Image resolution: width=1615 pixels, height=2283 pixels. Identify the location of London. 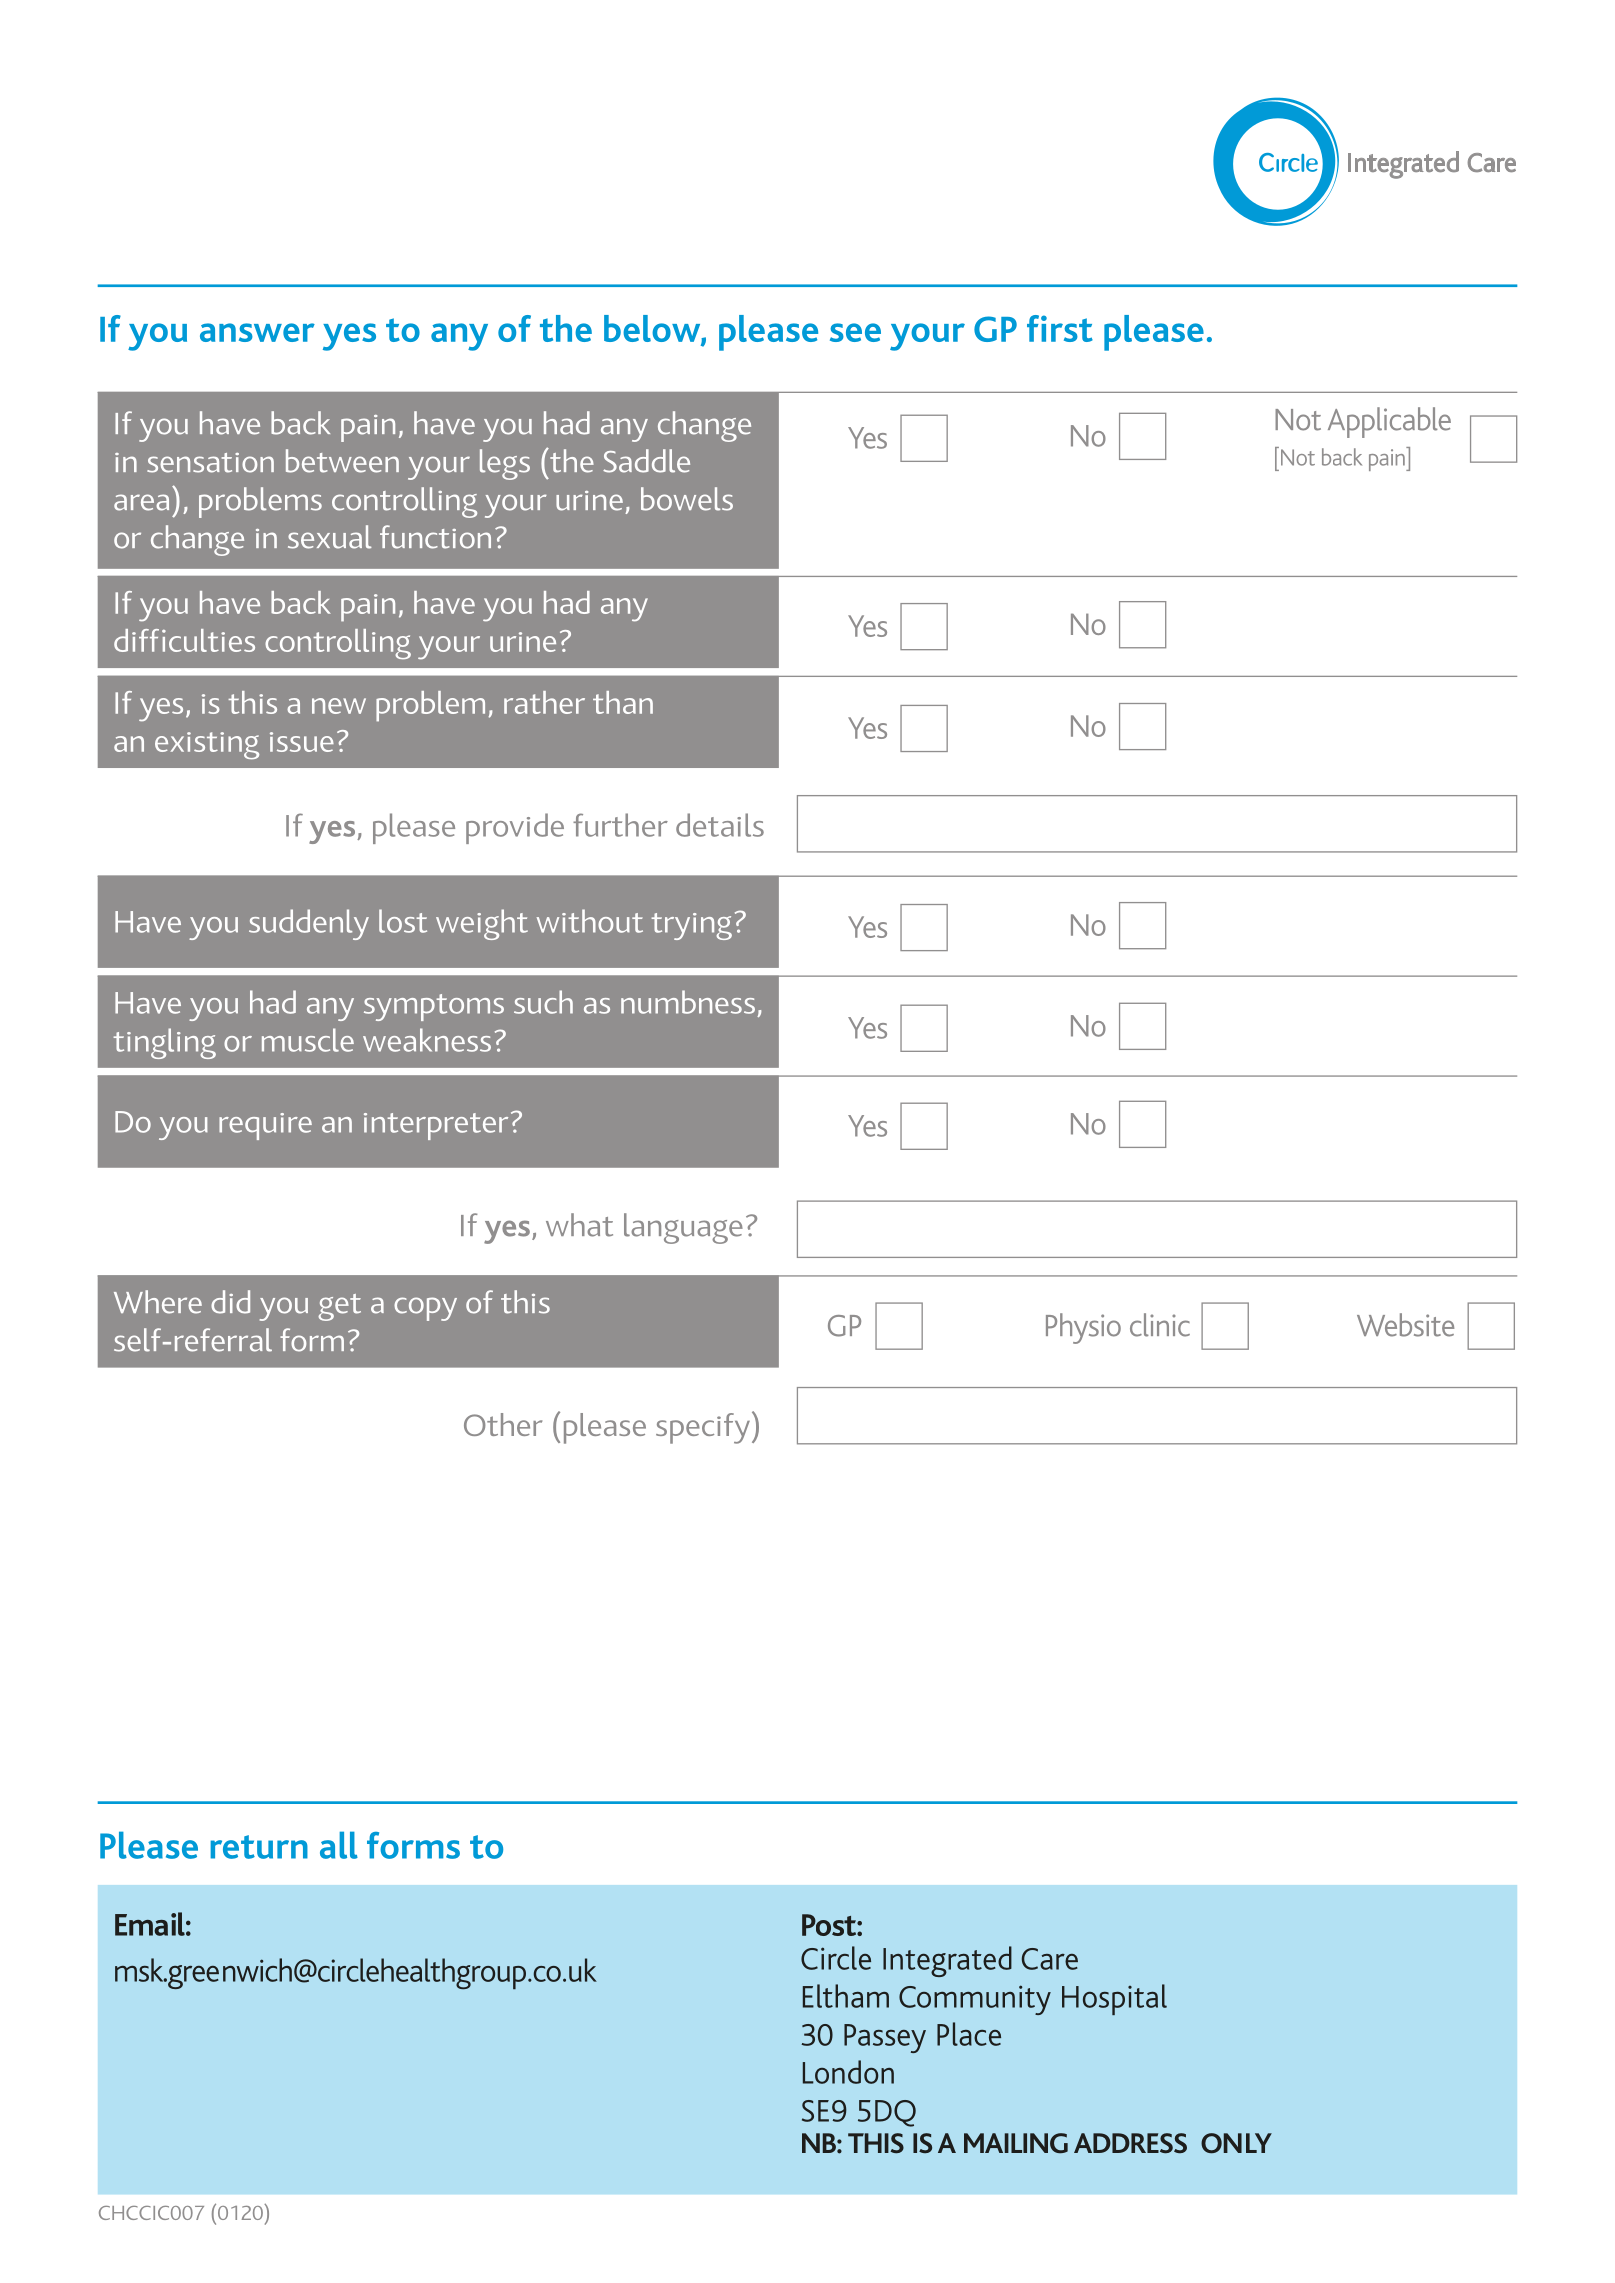
(848, 2072).
